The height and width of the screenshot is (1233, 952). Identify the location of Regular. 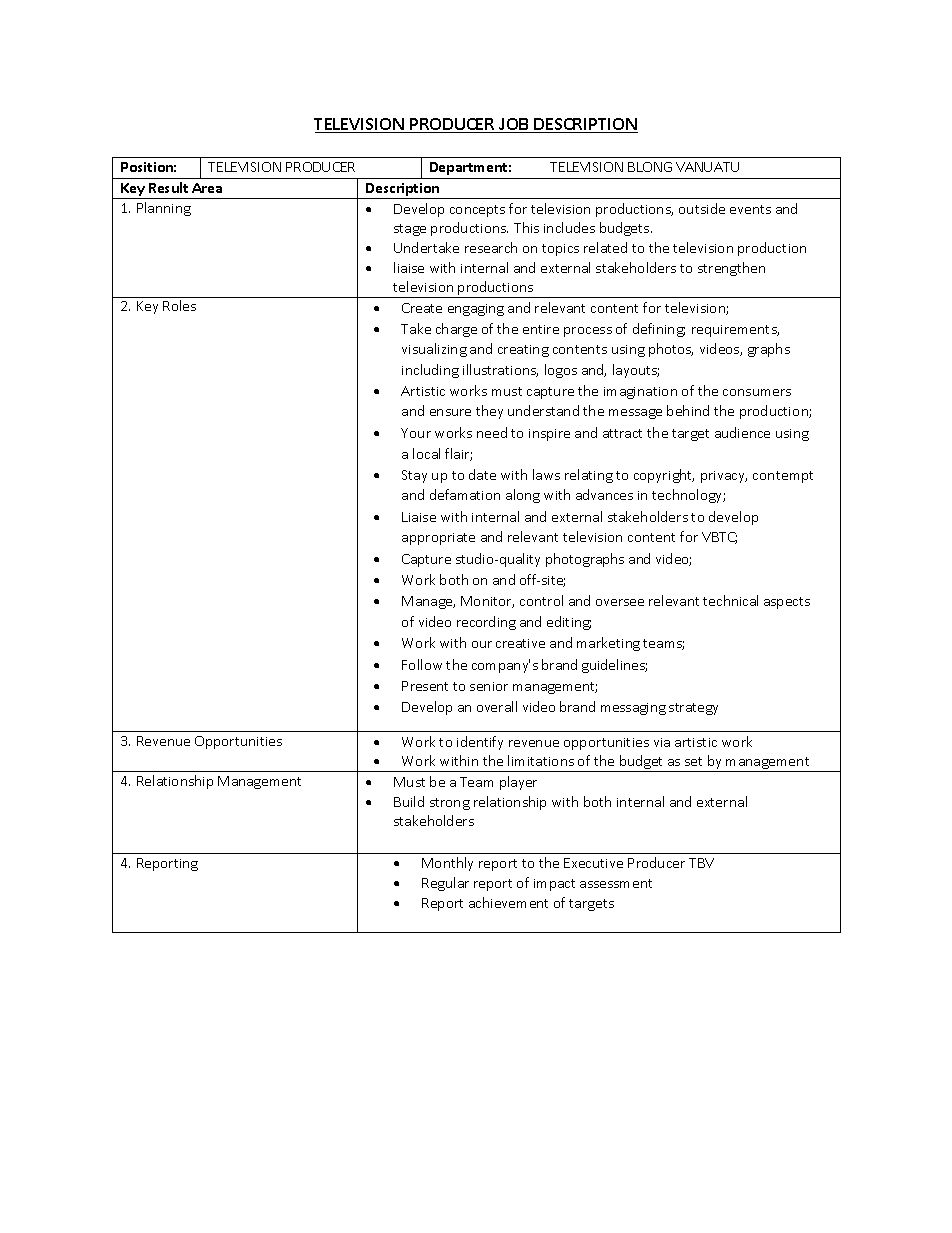
(445, 884).
